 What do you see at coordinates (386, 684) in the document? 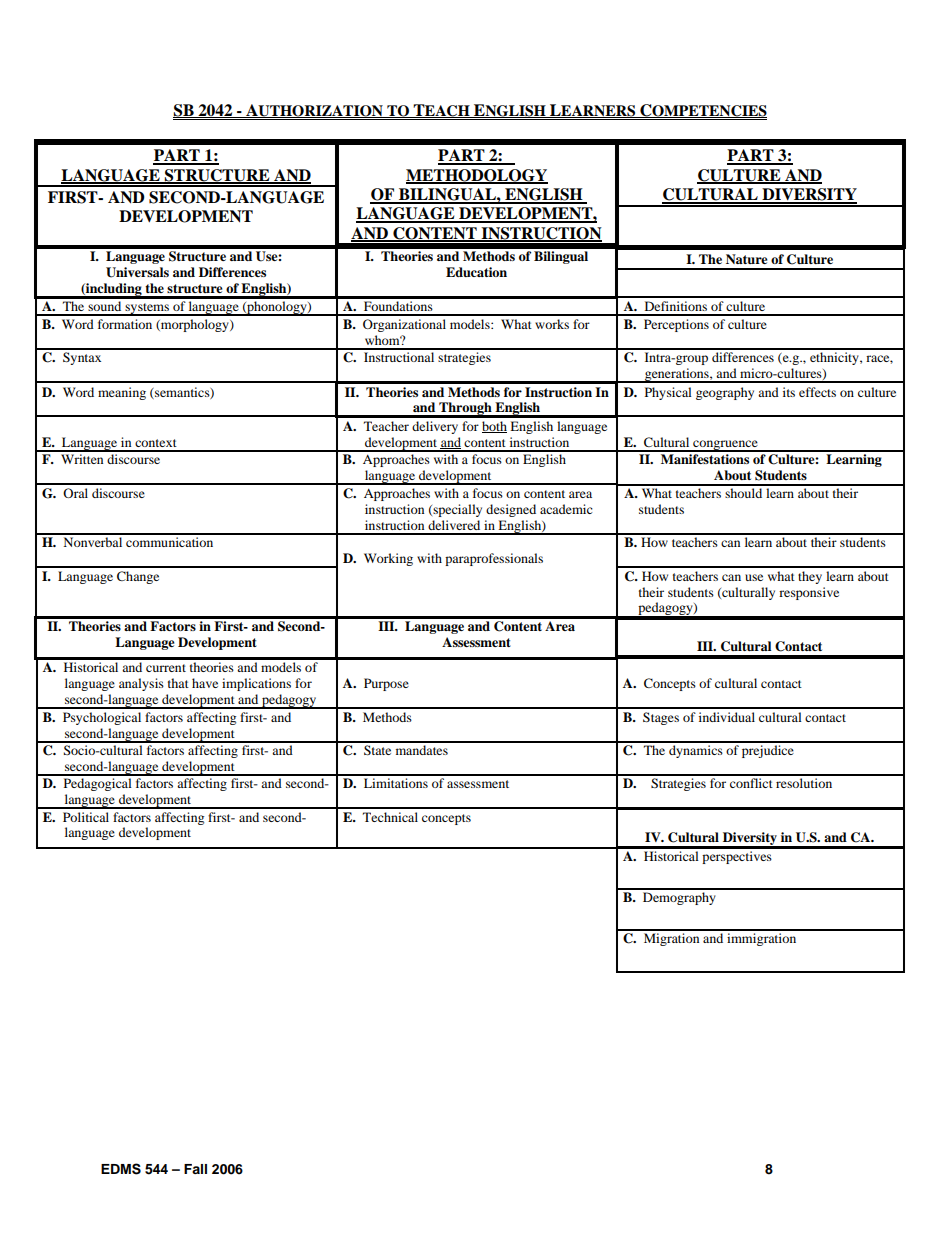
I see `Purpose` at bounding box center [386, 684].
